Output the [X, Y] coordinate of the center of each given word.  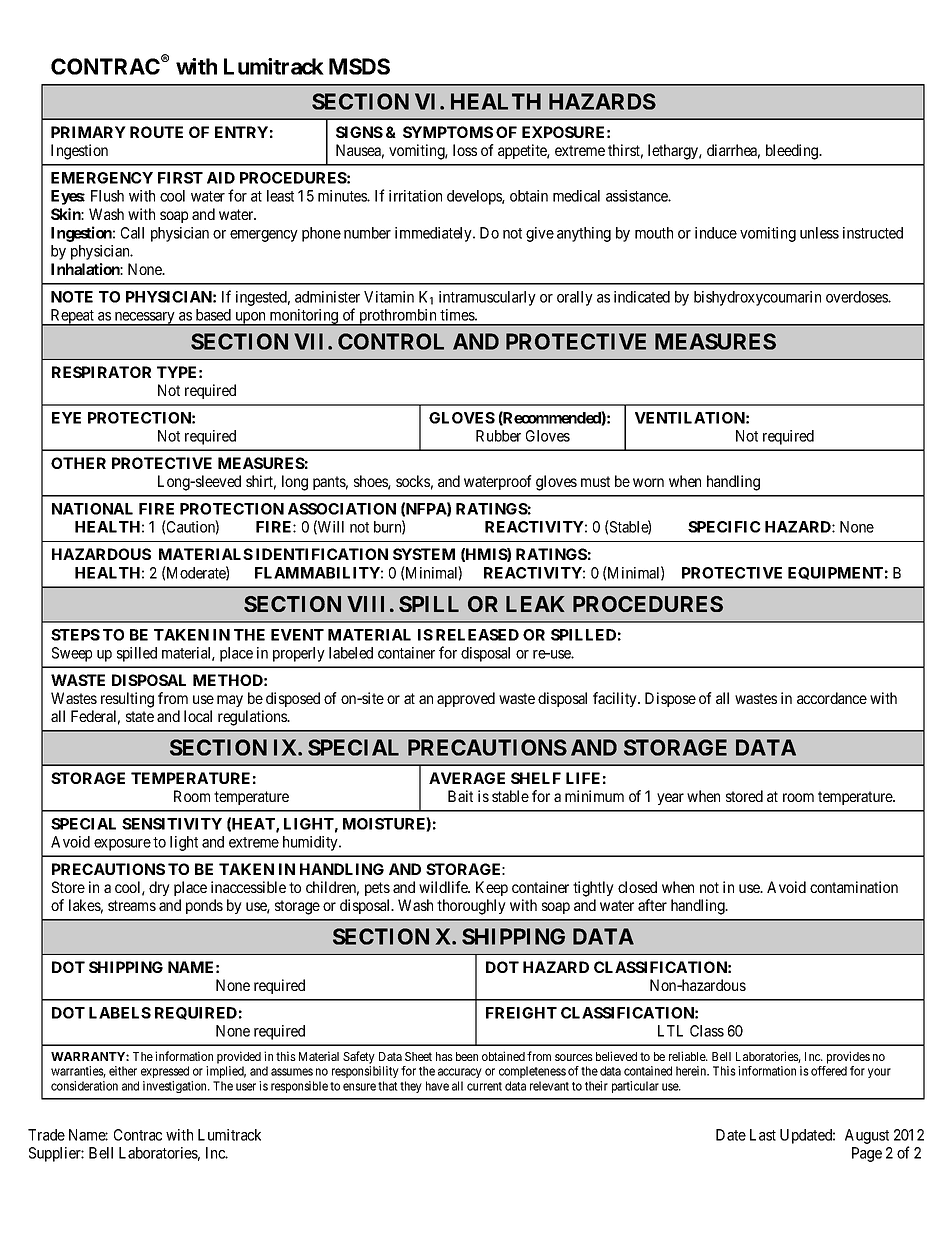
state [140, 716]
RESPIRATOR [101, 372]
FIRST [180, 178]
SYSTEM [424, 554]
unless [819, 233]
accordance [832, 698]
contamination [854, 887]
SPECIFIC [724, 527]
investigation [176, 1087]
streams [132, 905]
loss [465, 150]
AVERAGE [467, 778]
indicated [642, 297]
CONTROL [391, 341]
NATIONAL [92, 509]
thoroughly [471, 907]
